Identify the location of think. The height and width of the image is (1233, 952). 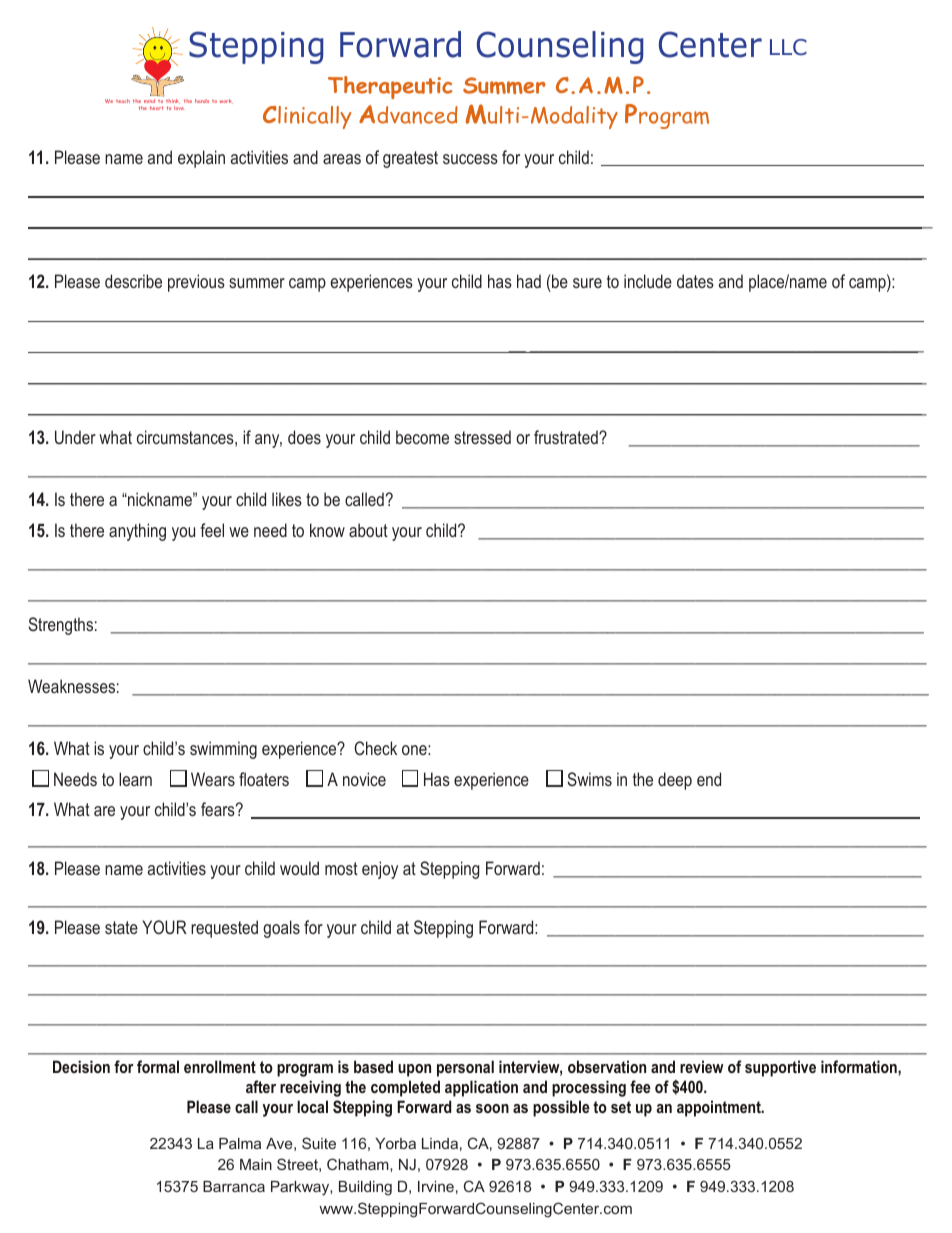
(173, 101).
